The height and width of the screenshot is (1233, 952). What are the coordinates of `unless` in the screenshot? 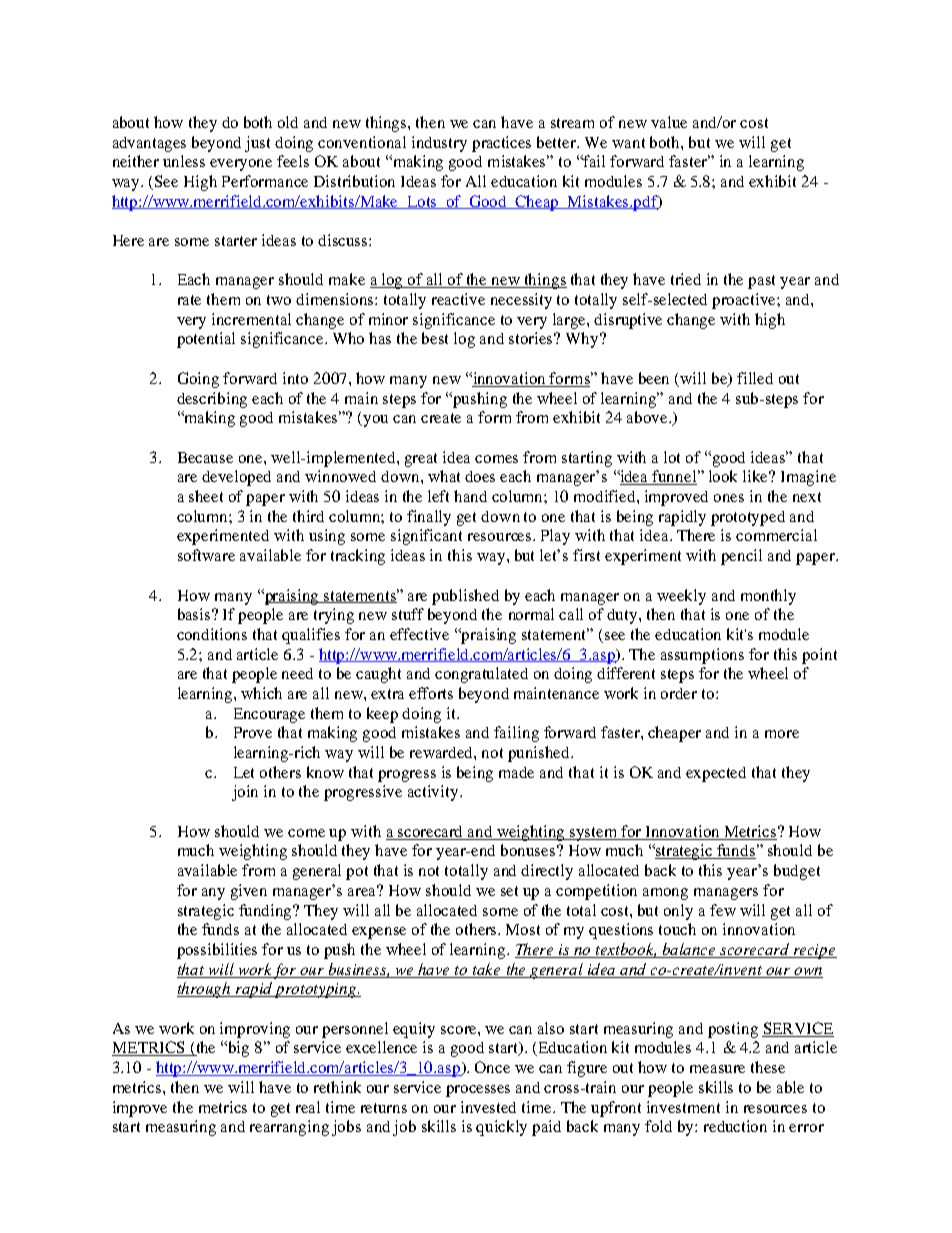 It's located at (184, 161).
